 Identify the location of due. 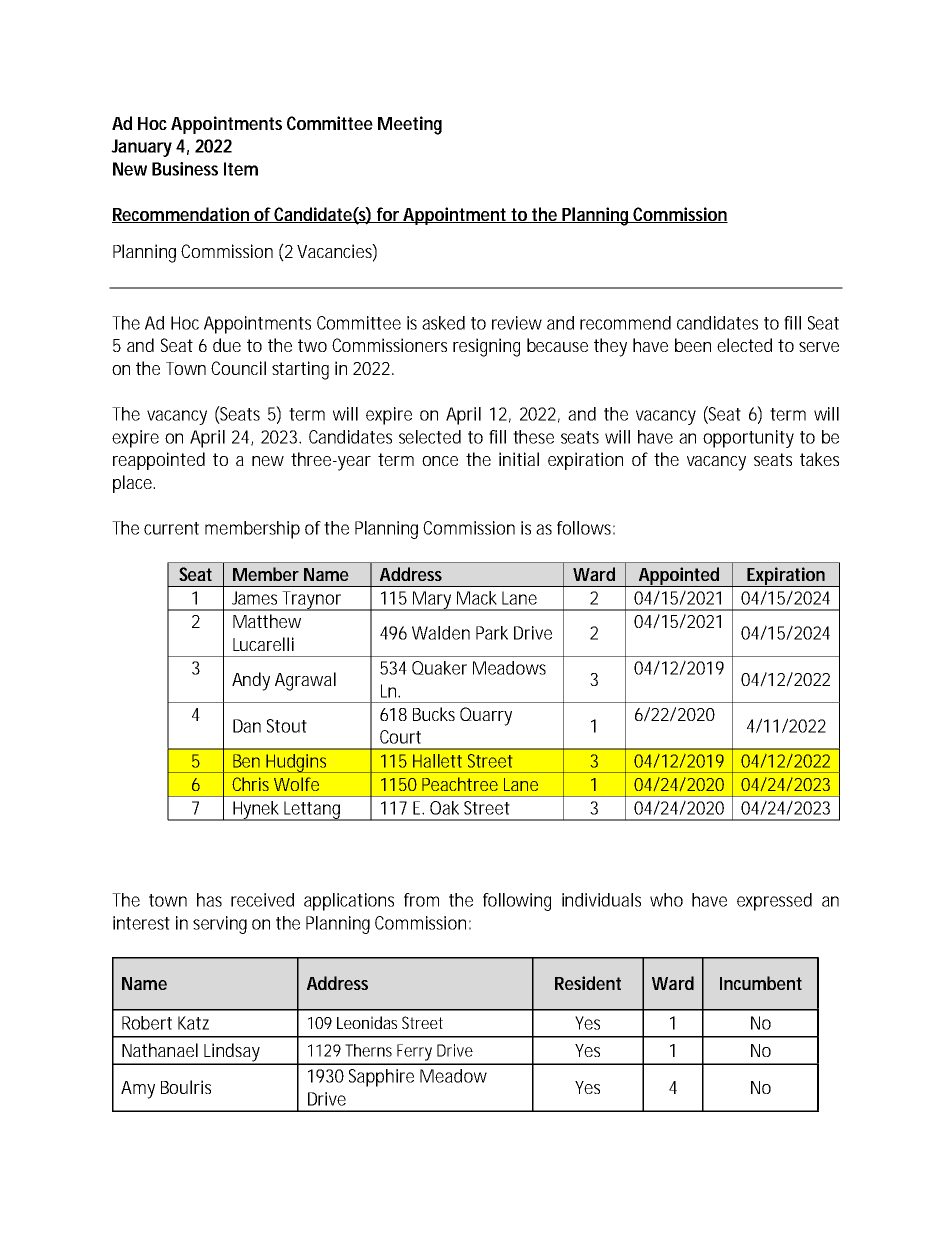
(227, 345).
